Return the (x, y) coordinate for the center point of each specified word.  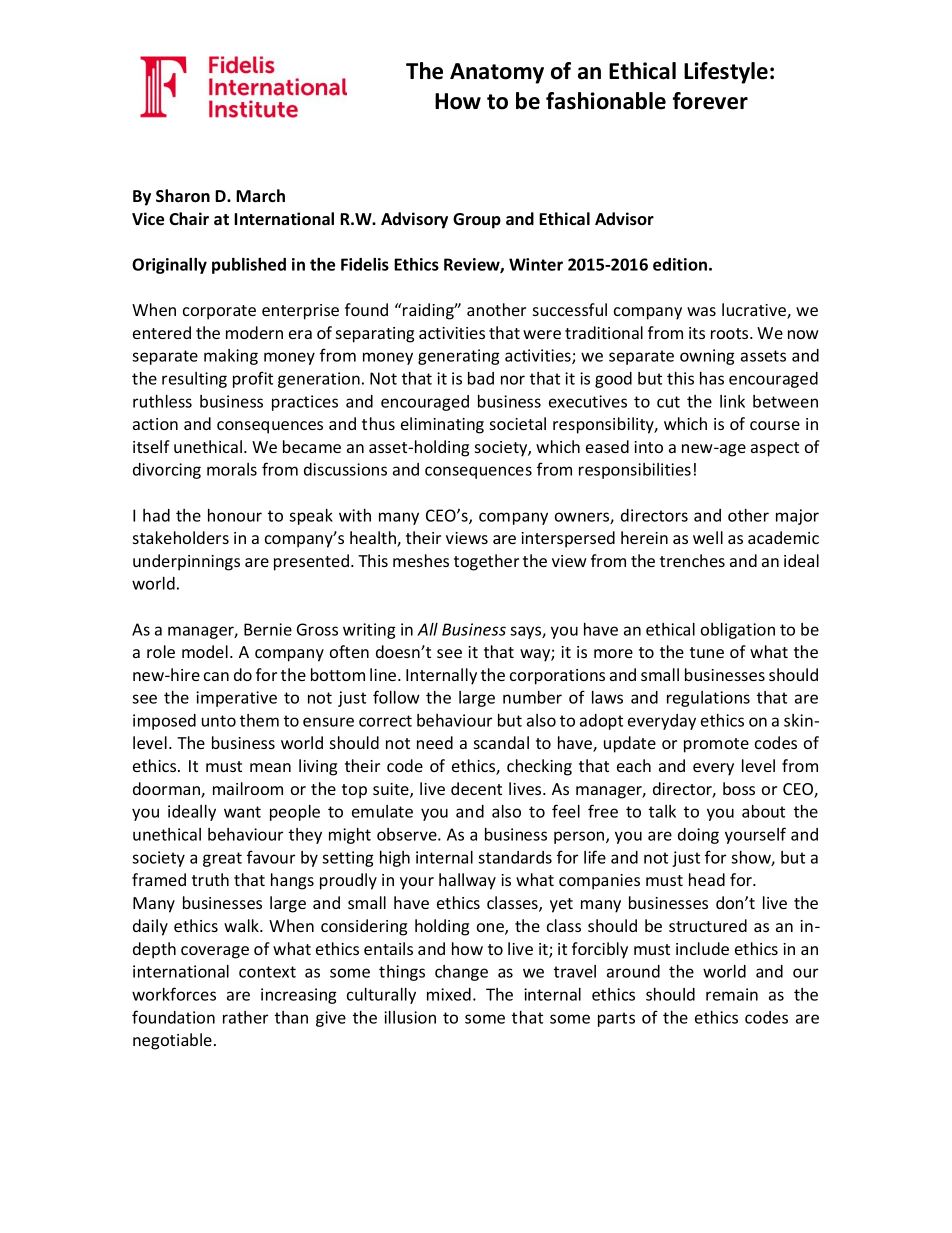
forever (710, 101)
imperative (236, 699)
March (260, 196)
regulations (708, 699)
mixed (449, 994)
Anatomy (497, 73)
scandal (501, 742)
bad (481, 378)
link (732, 401)
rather (245, 1017)
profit (253, 379)
